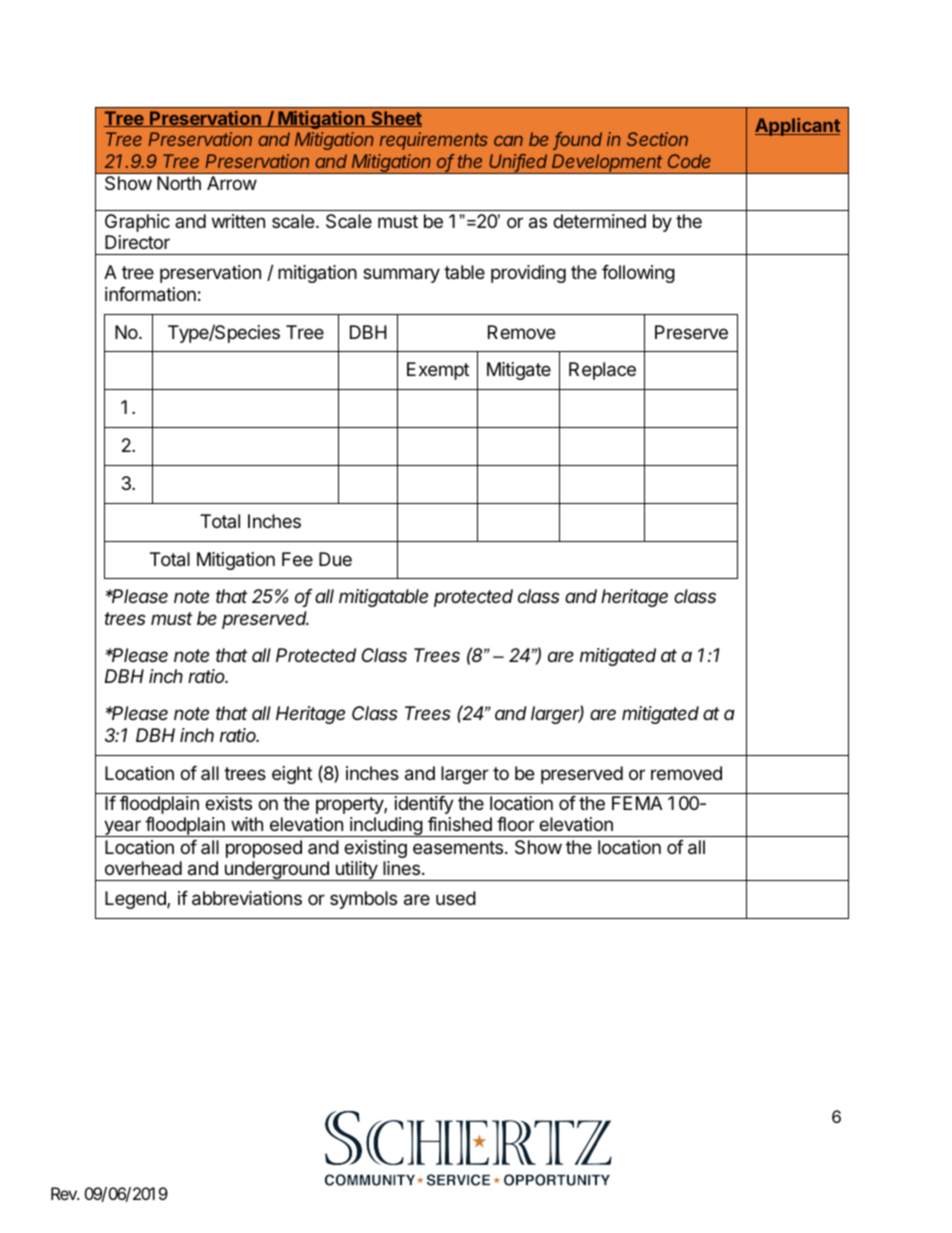  Describe the element at coordinates (602, 371) in the screenshot. I see `Replace` at that location.
